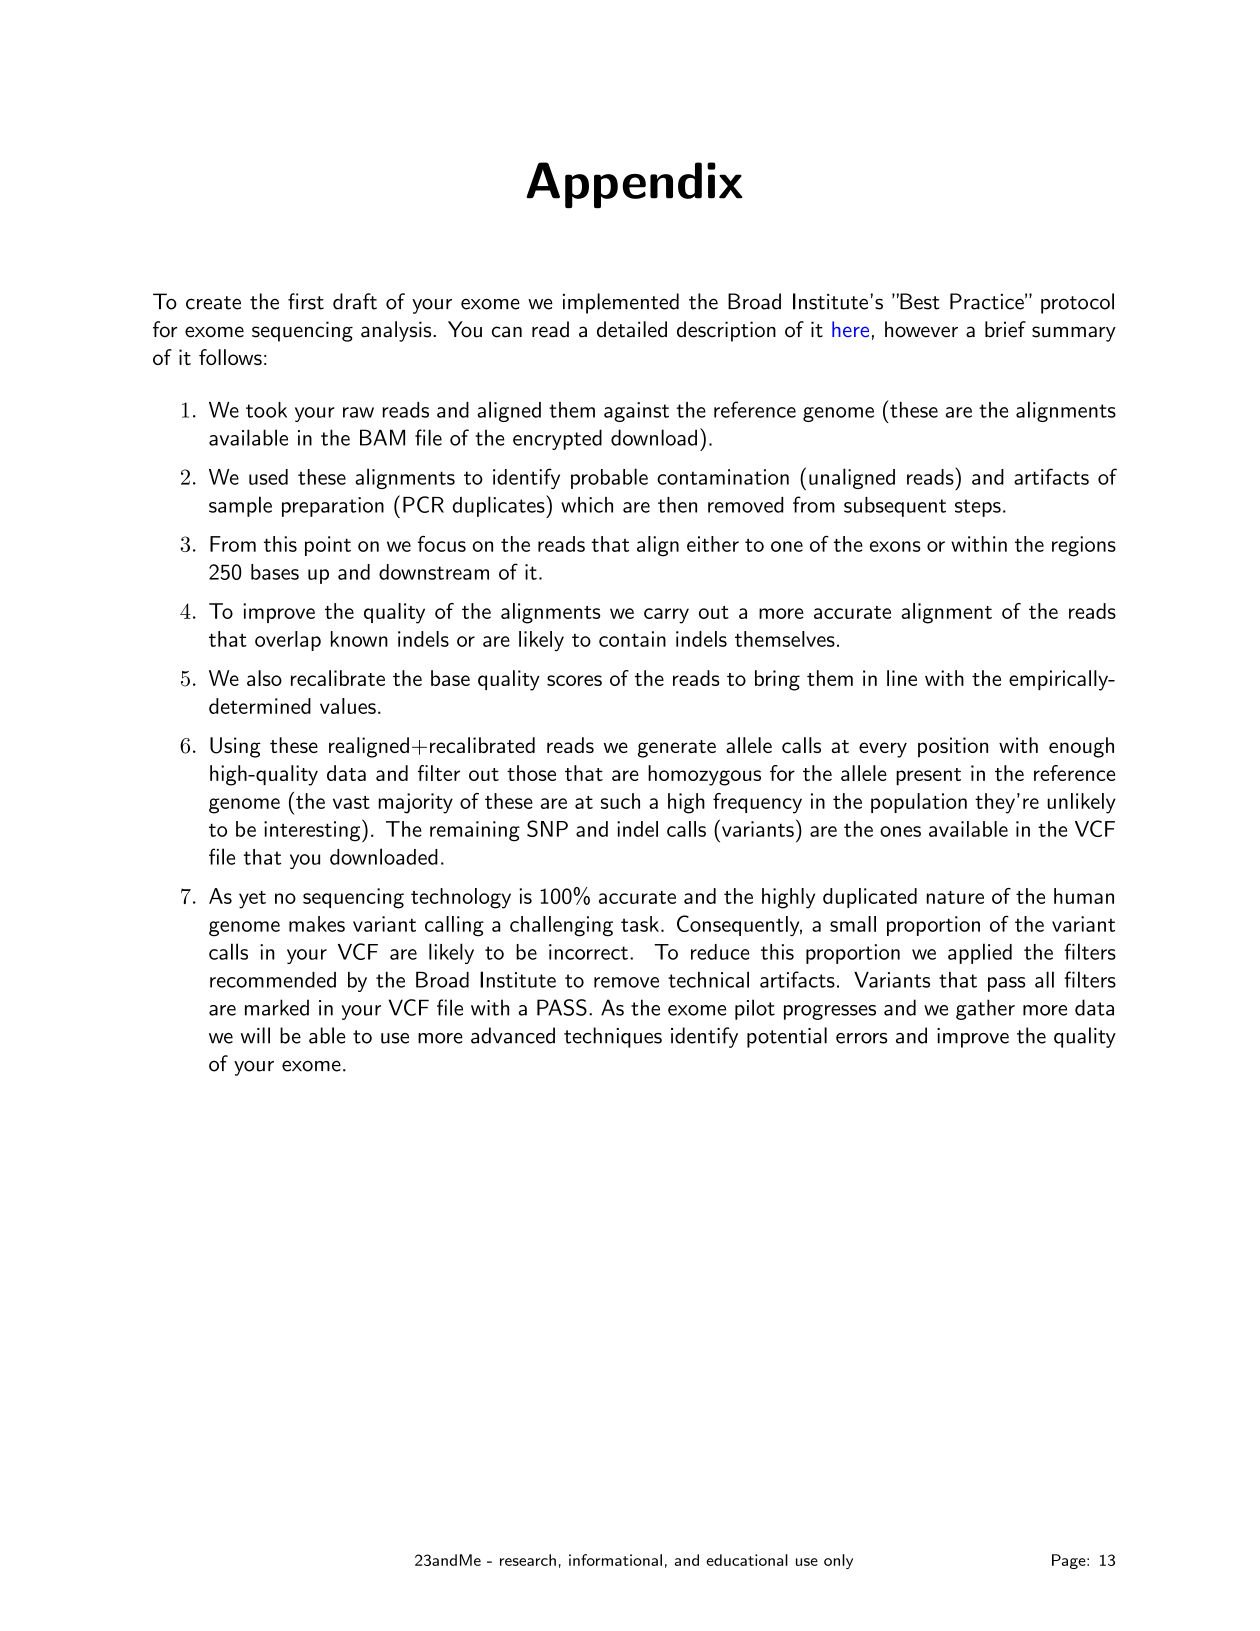 This image has height=1631, width=1260. I want to click on point, so click(328, 546).
